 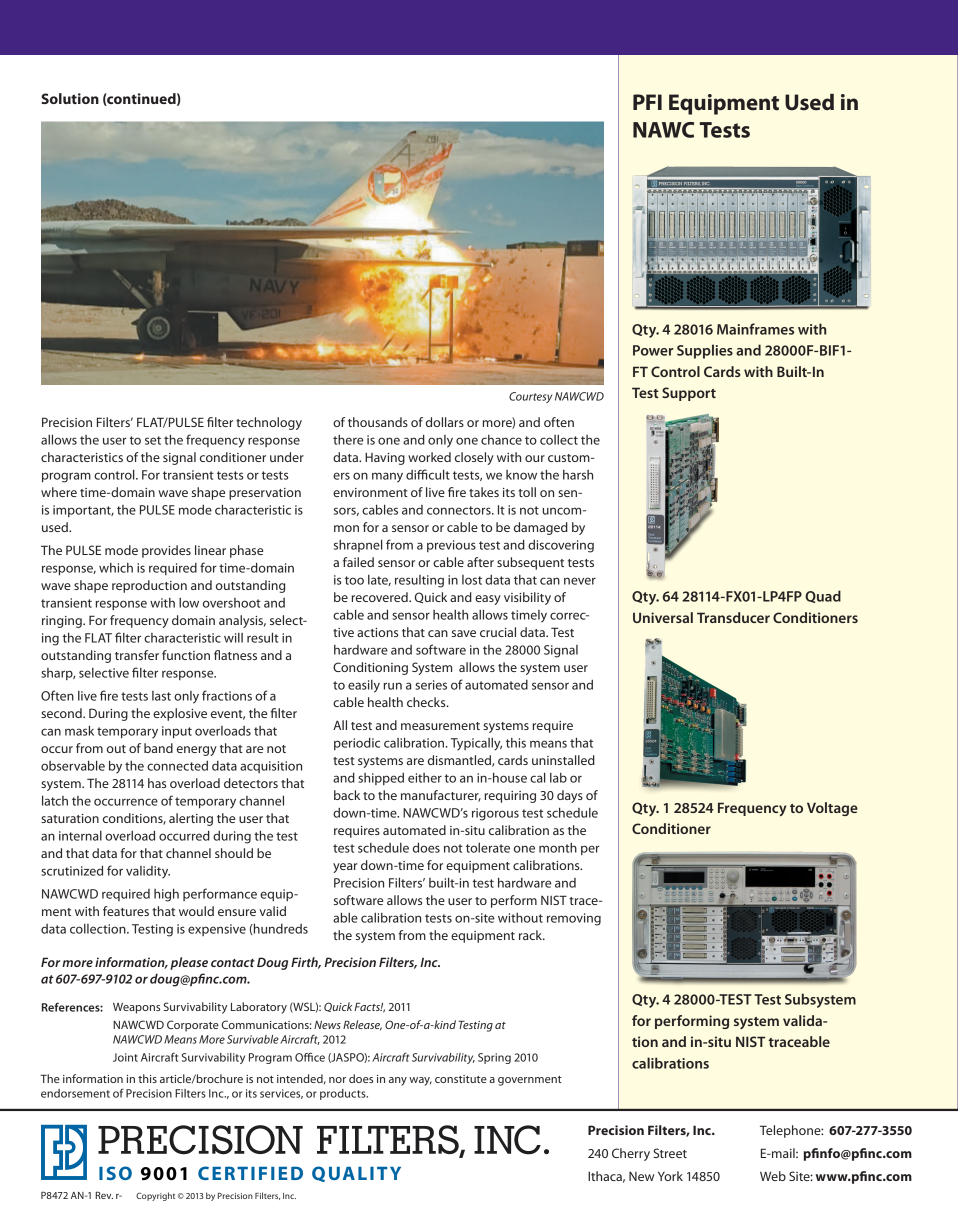 What do you see at coordinates (420, 1081) in the screenshot?
I see `way` at bounding box center [420, 1081].
